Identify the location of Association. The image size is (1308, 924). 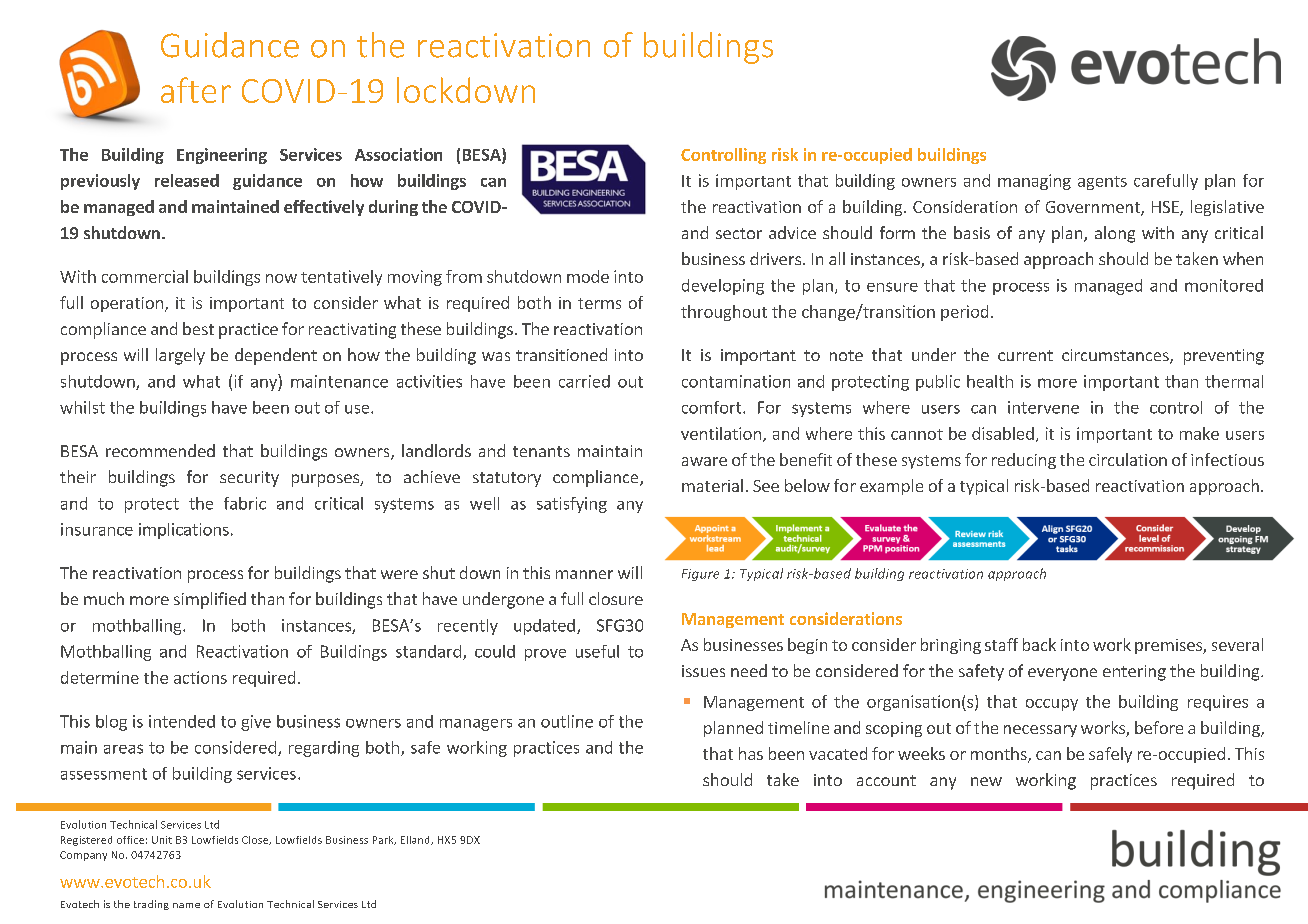
(398, 154).
